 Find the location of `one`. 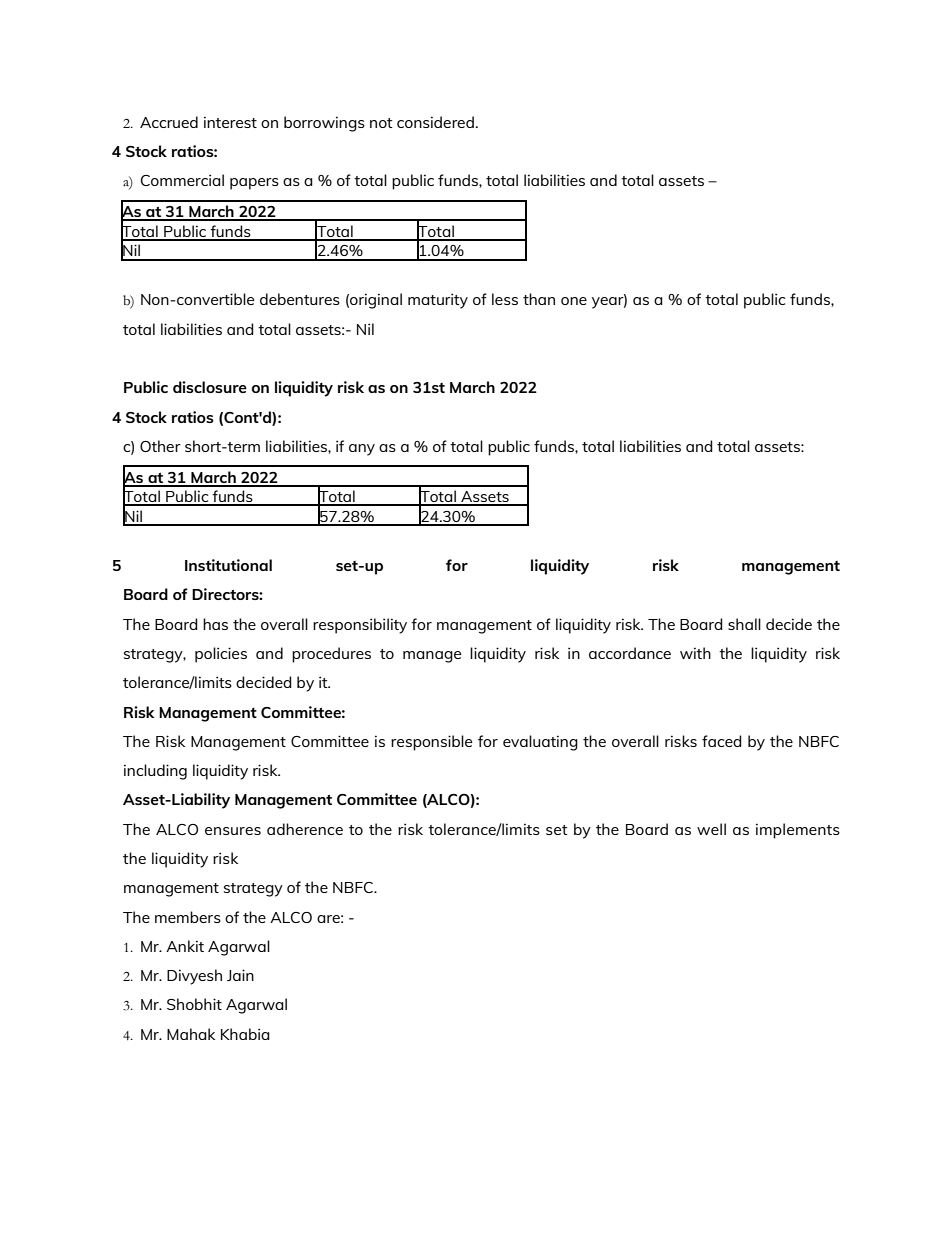

one is located at coordinates (574, 301).
